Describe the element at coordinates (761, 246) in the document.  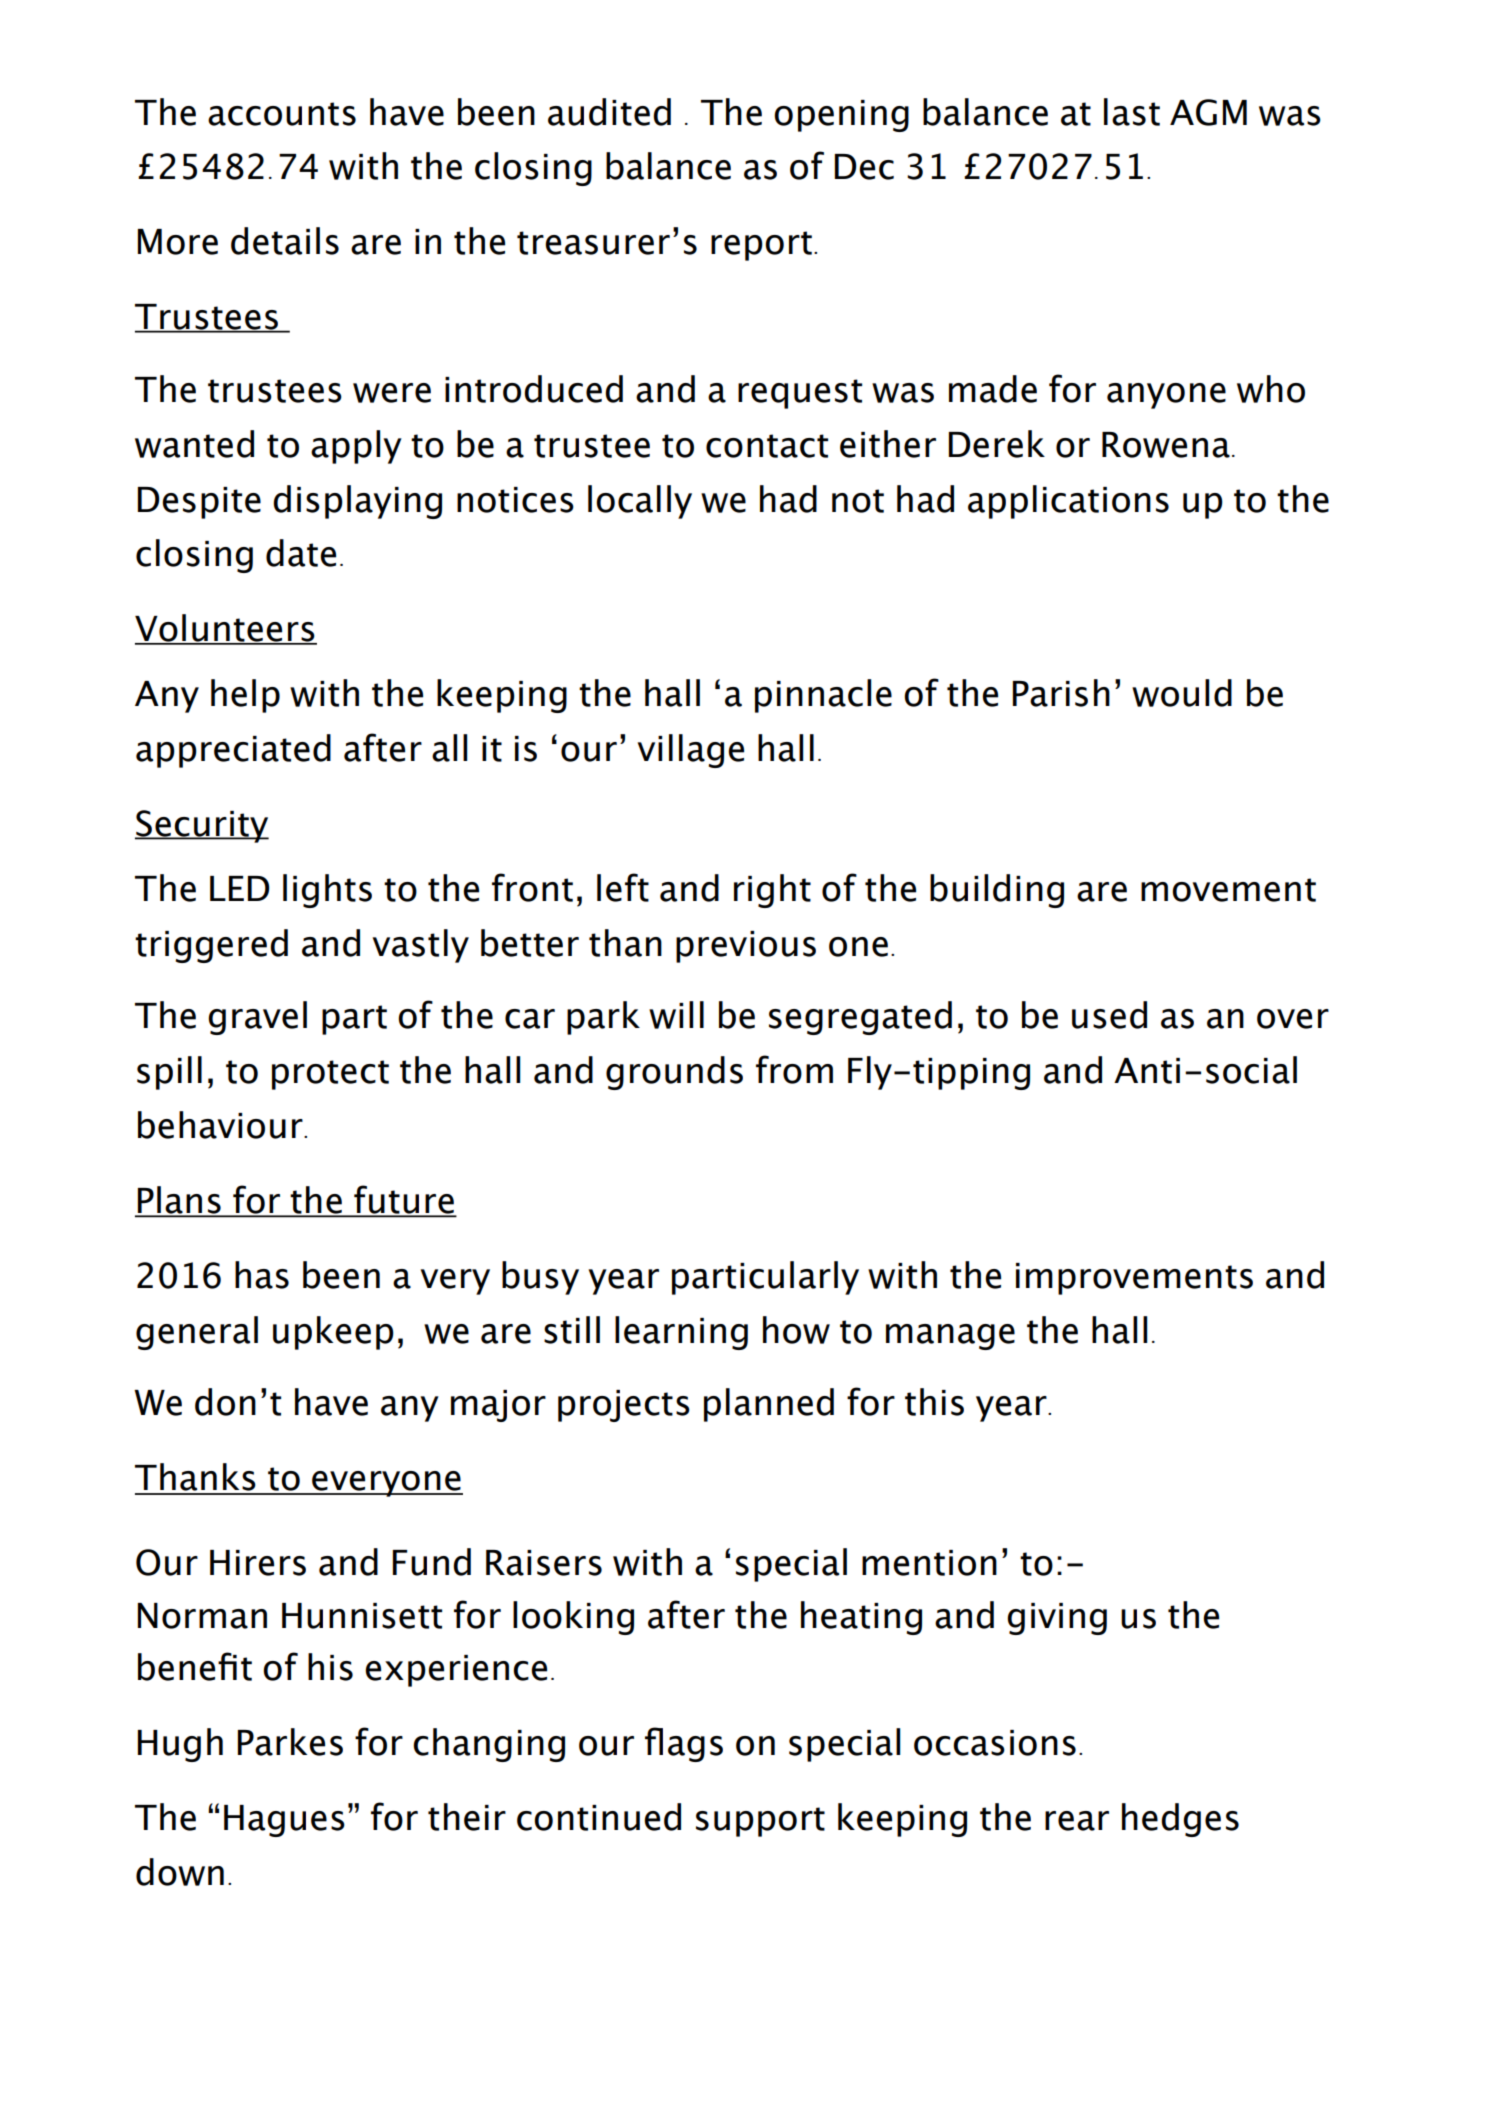
I see `report` at that location.
